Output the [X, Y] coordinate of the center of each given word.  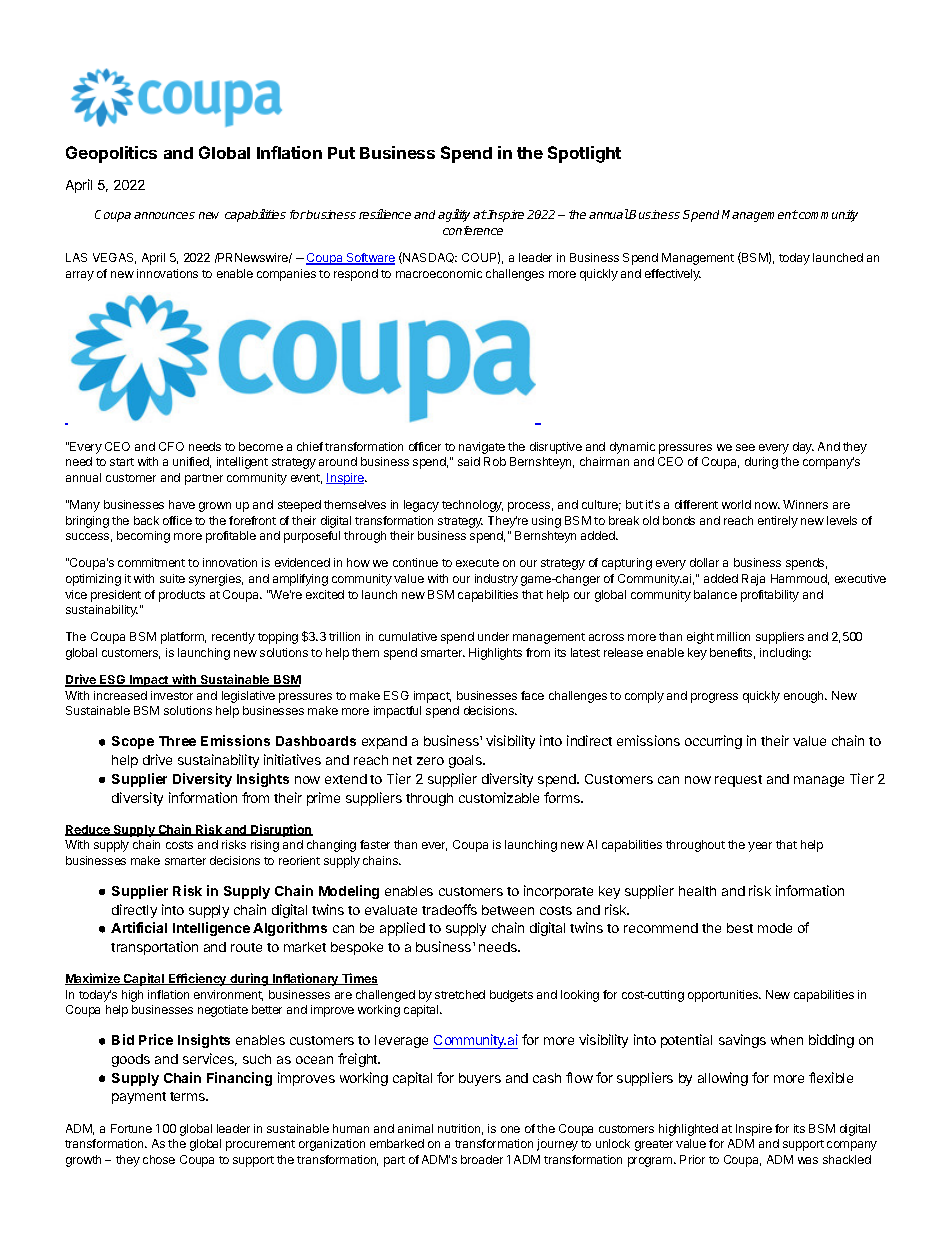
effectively [673, 275]
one [510, 1129]
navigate [482, 448]
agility [454, 215]
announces [164, 215]
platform [183, 638]
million [733, 636]
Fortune [131, 1128]
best [740, 928]
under [493, 636]
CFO [171, 446]
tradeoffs [449, 909]
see [745, 447]
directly [134, 911]
